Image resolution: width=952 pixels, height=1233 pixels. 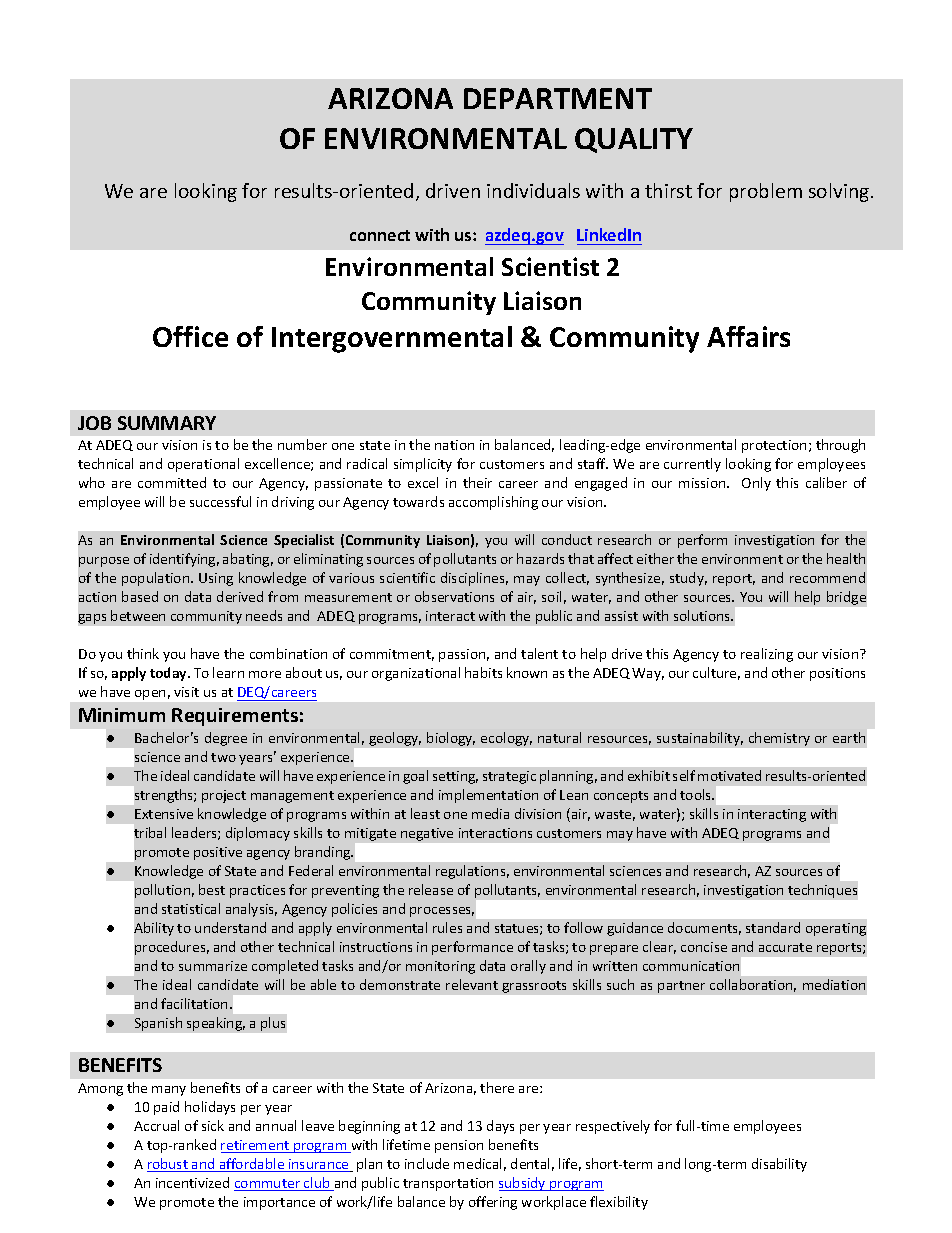 What do you see at coordinates (729, 775) in the image?
I see `motivated` at bounding box center [729, 775].
